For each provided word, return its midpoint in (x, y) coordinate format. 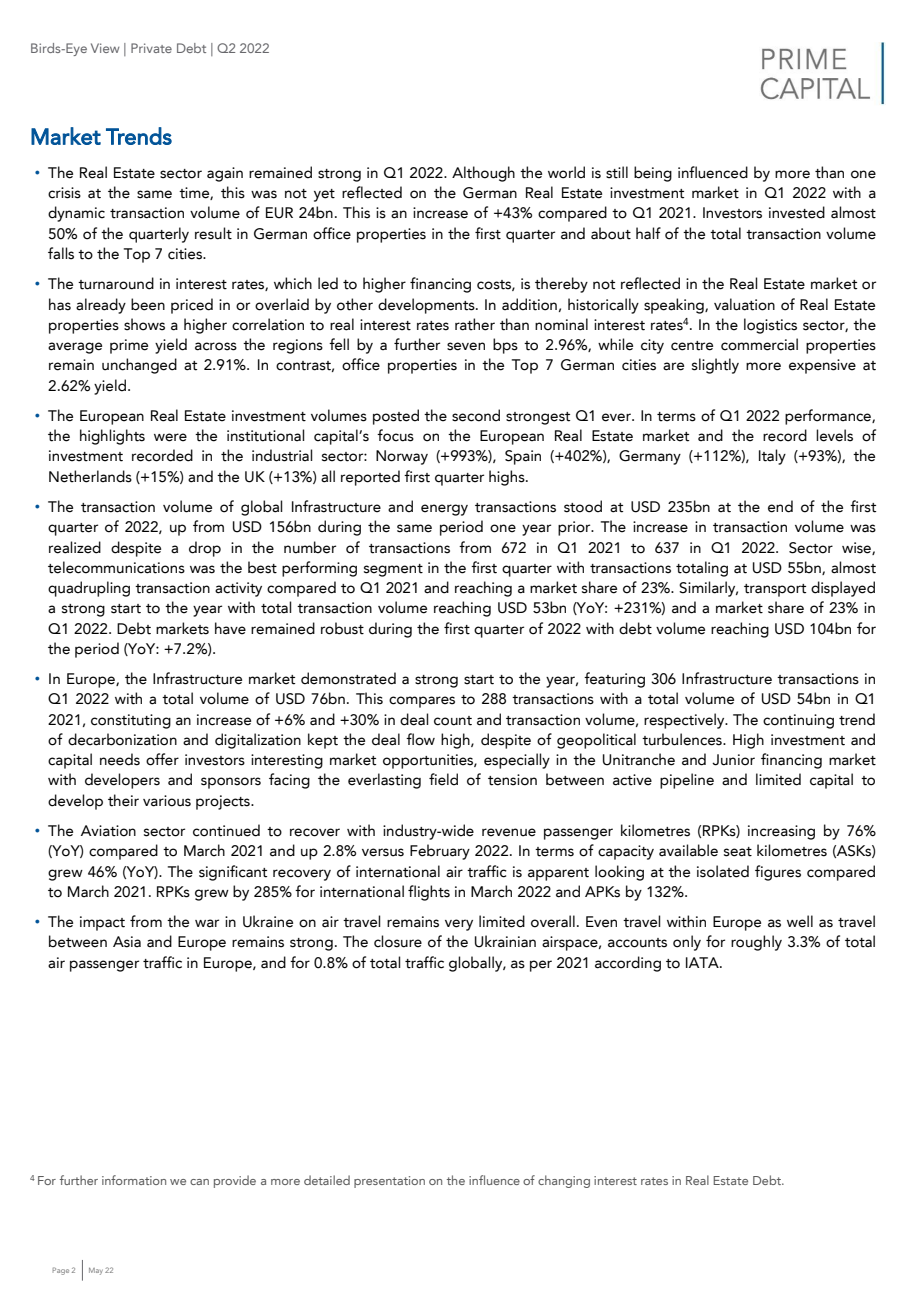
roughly (756, 943)
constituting (131, 721)
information (134, 1180)
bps (505, 346)
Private (151, 48)
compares (422, 702)
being (653, 174)
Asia (127, 942)
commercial (759, 344)
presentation (389, 1182)
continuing (798, 721)
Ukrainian (505, 941)
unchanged (139, 366)
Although (483, 174)
